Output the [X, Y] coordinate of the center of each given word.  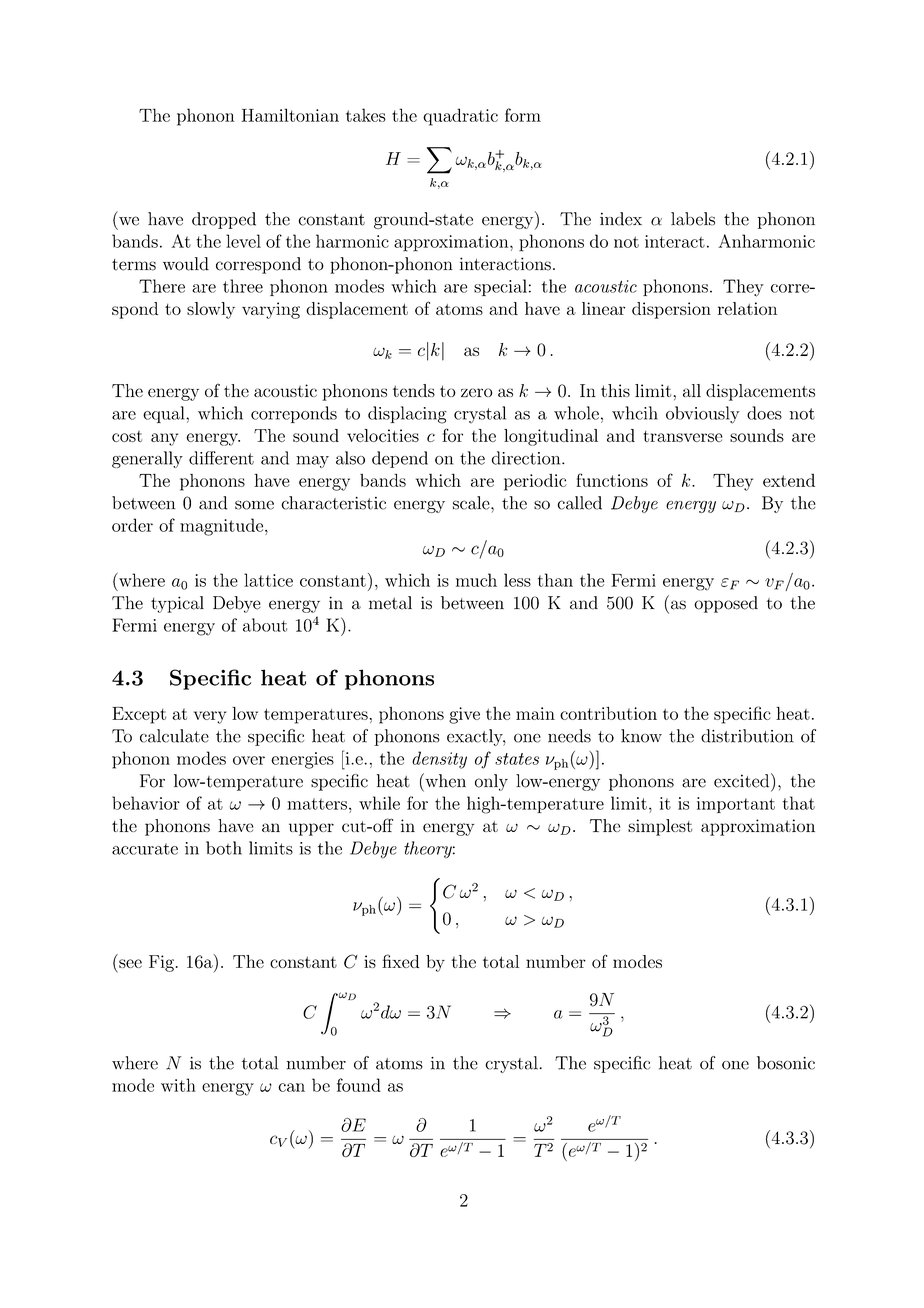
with [178, 1085]
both [224, 848]
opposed [726, 604]
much [476, 580]
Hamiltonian [290, 115]
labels [693, 219]
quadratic [460, 117]
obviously [702, 415]
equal [165, 414]
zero [476, 392]
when [444, 780]
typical [177, 604]
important [736, 805]
